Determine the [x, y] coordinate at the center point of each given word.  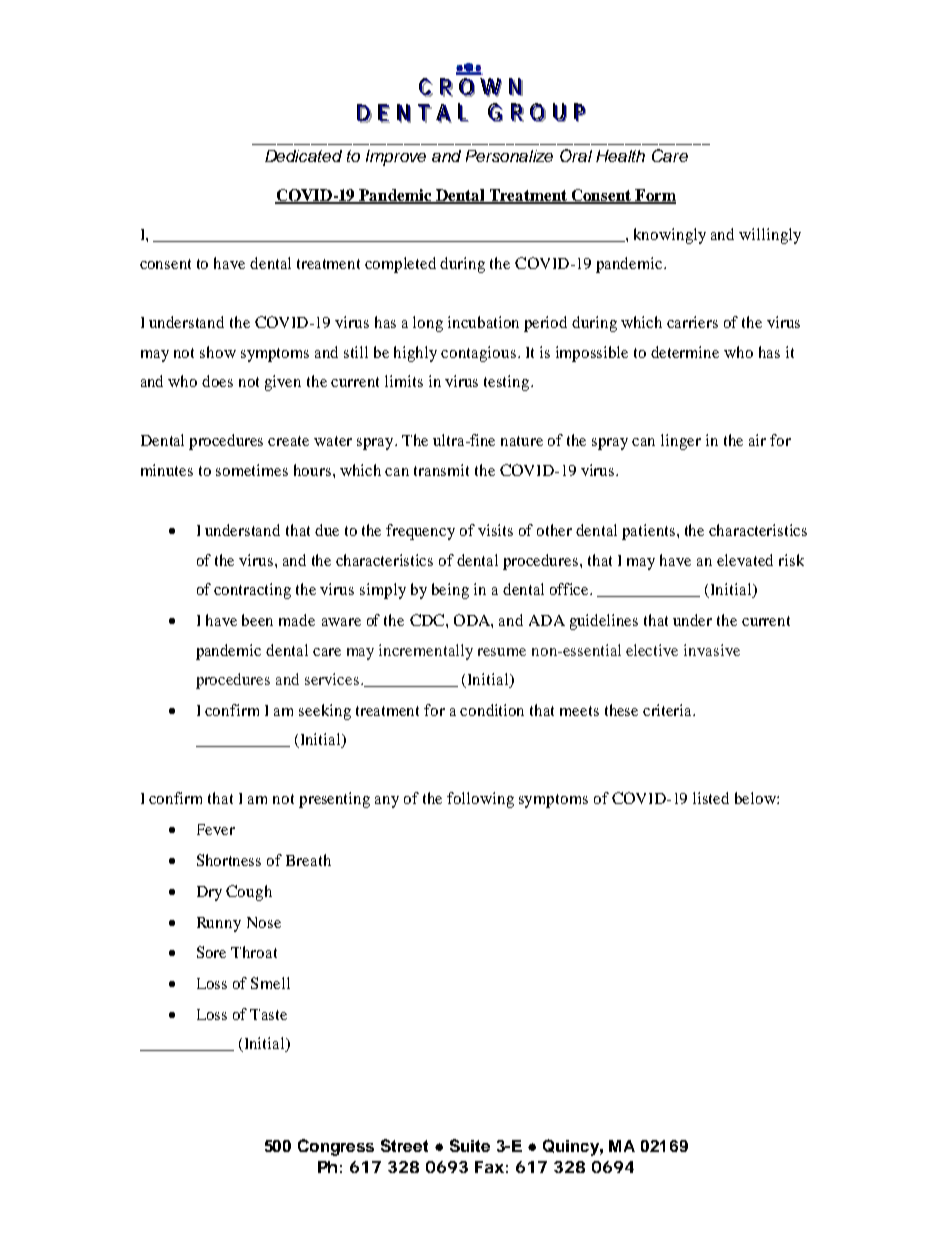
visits [495, 530]
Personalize [509, 156]
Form [654, 196]
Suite [470, 1145]
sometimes [252, 470]
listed [711, 798]
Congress [336, 1147]
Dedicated [303, 156]
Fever [216, 829]
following [480, 800]
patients [650, 532]
